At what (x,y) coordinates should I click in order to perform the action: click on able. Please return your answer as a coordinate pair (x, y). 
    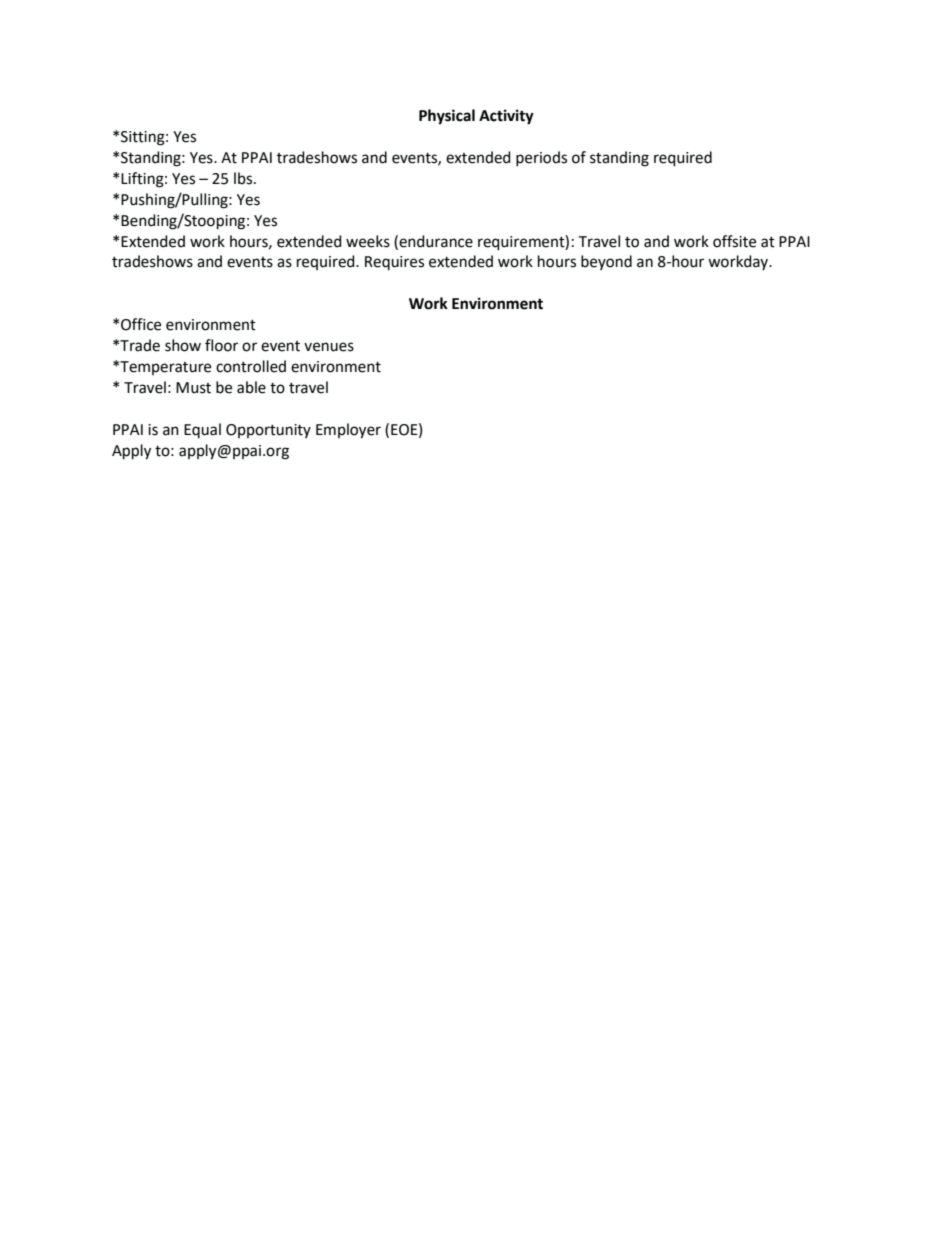
    Looking at the image, I should click on (251, 387).
